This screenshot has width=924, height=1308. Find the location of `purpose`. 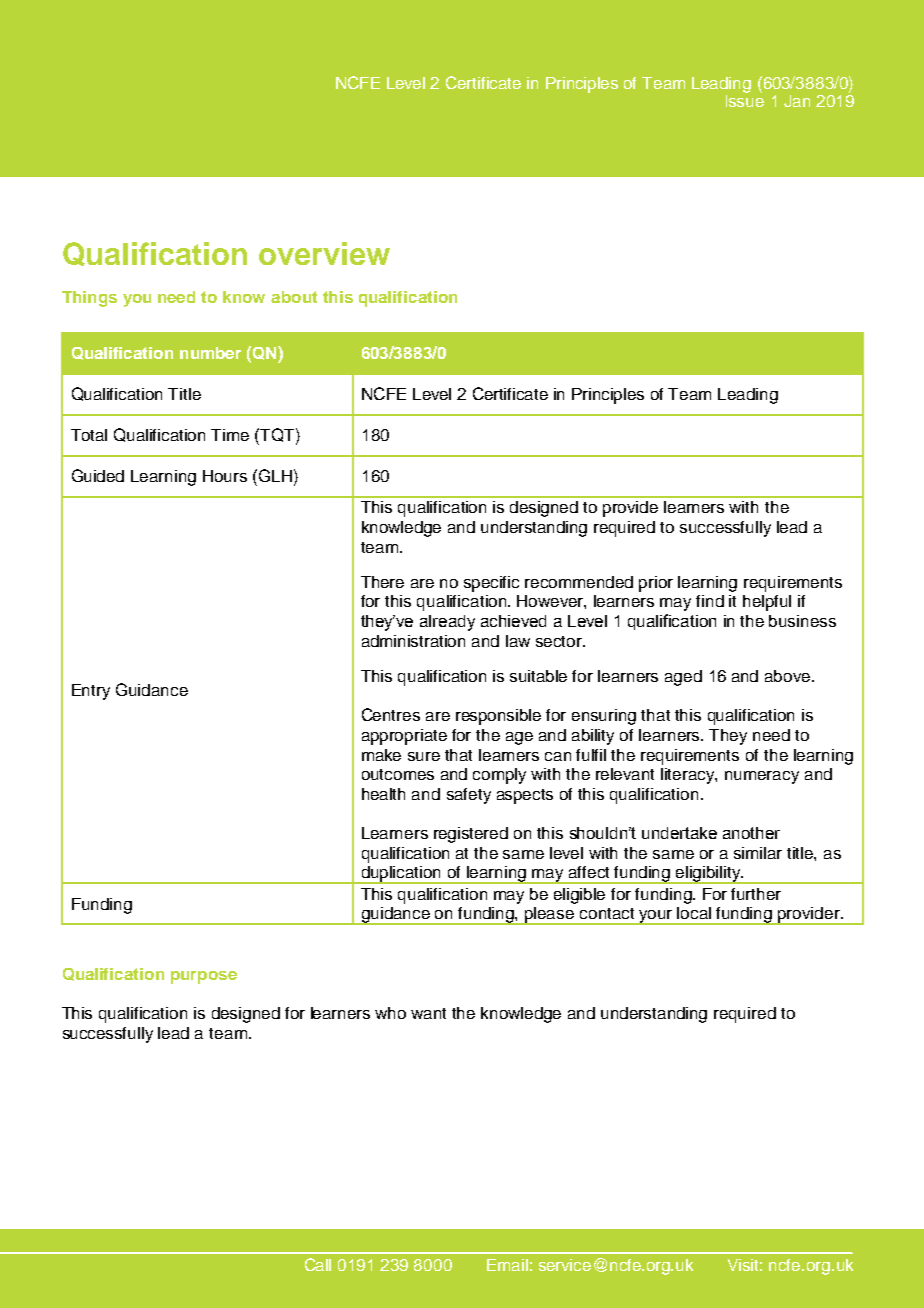

purpose is located at coordinates (204, 977).
